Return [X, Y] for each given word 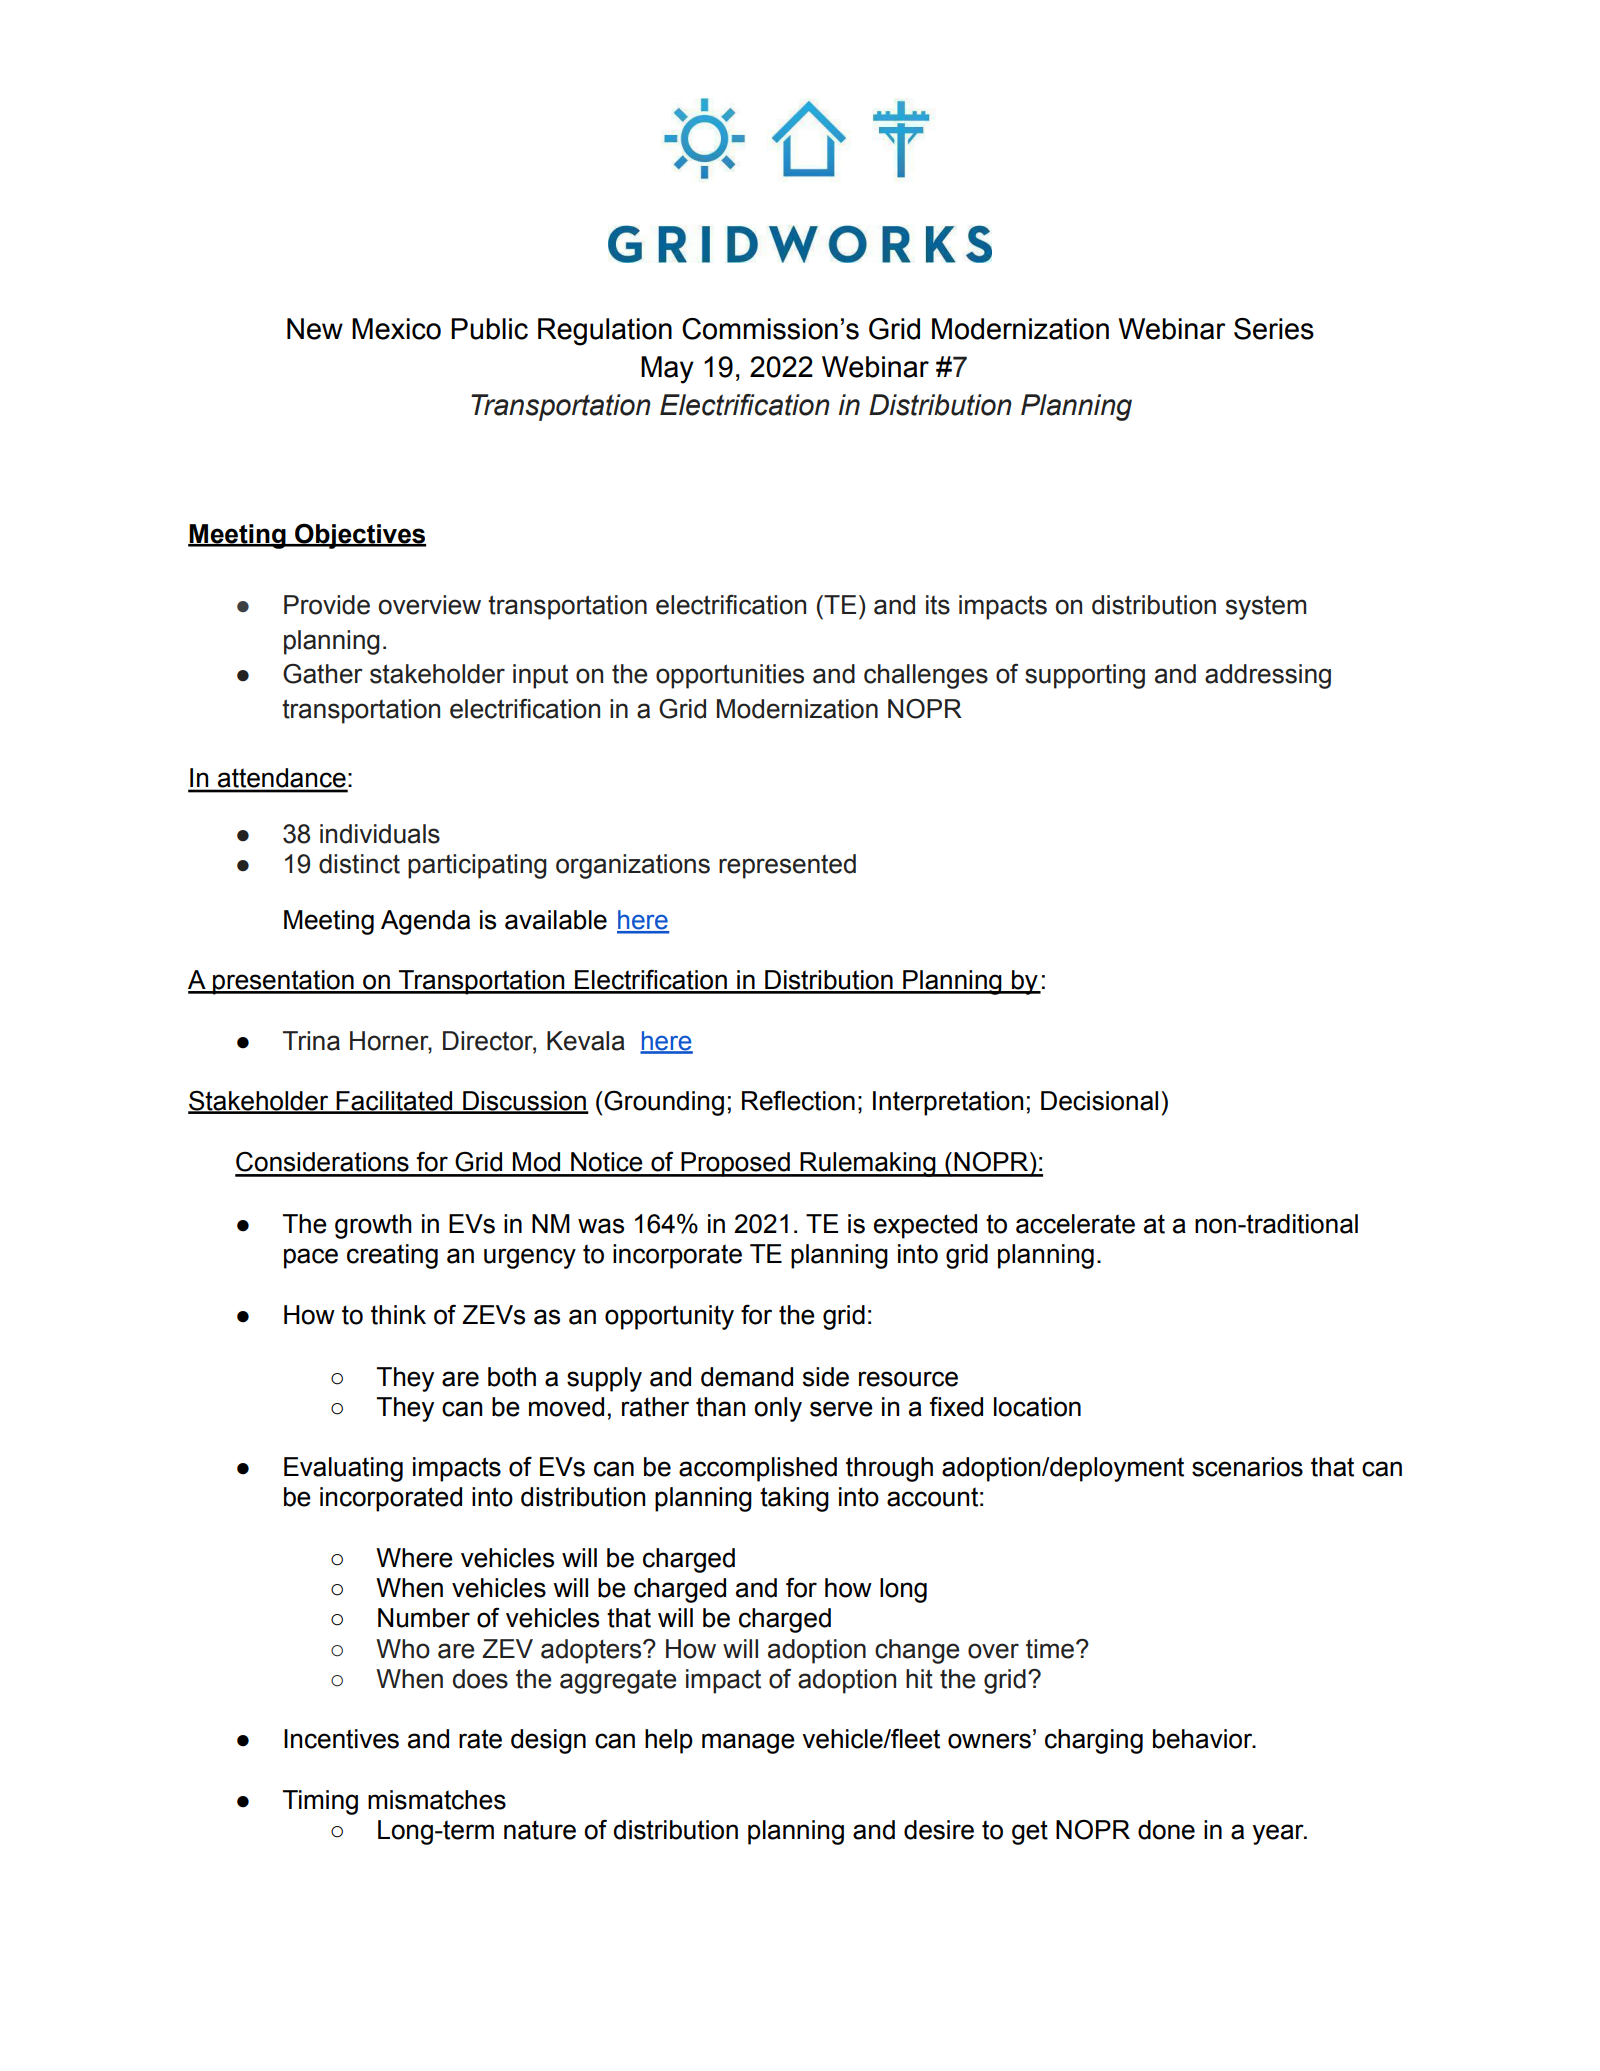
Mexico [396, 329]
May [667, 370]
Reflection [798, 1100]
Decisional [1099, 1101]
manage [748, 1743]
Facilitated [395, 1102]
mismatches [437, 1800]
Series [1274, 329]
